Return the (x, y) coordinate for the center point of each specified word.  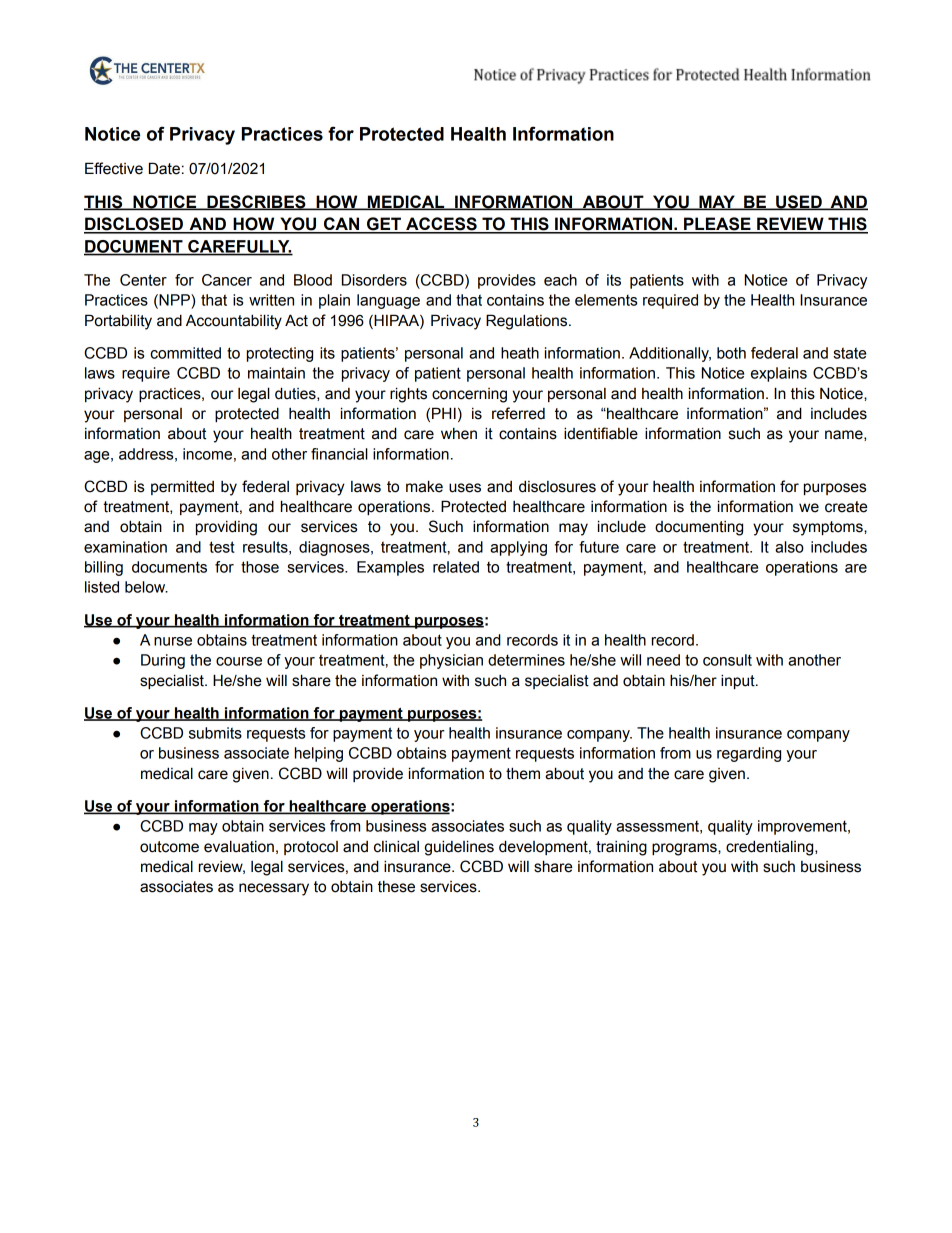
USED (799, 202)
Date (164, 168)
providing (226, 528)
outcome (169, 847)
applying (518, 548)
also (789, 547)
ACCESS (441, 225)
